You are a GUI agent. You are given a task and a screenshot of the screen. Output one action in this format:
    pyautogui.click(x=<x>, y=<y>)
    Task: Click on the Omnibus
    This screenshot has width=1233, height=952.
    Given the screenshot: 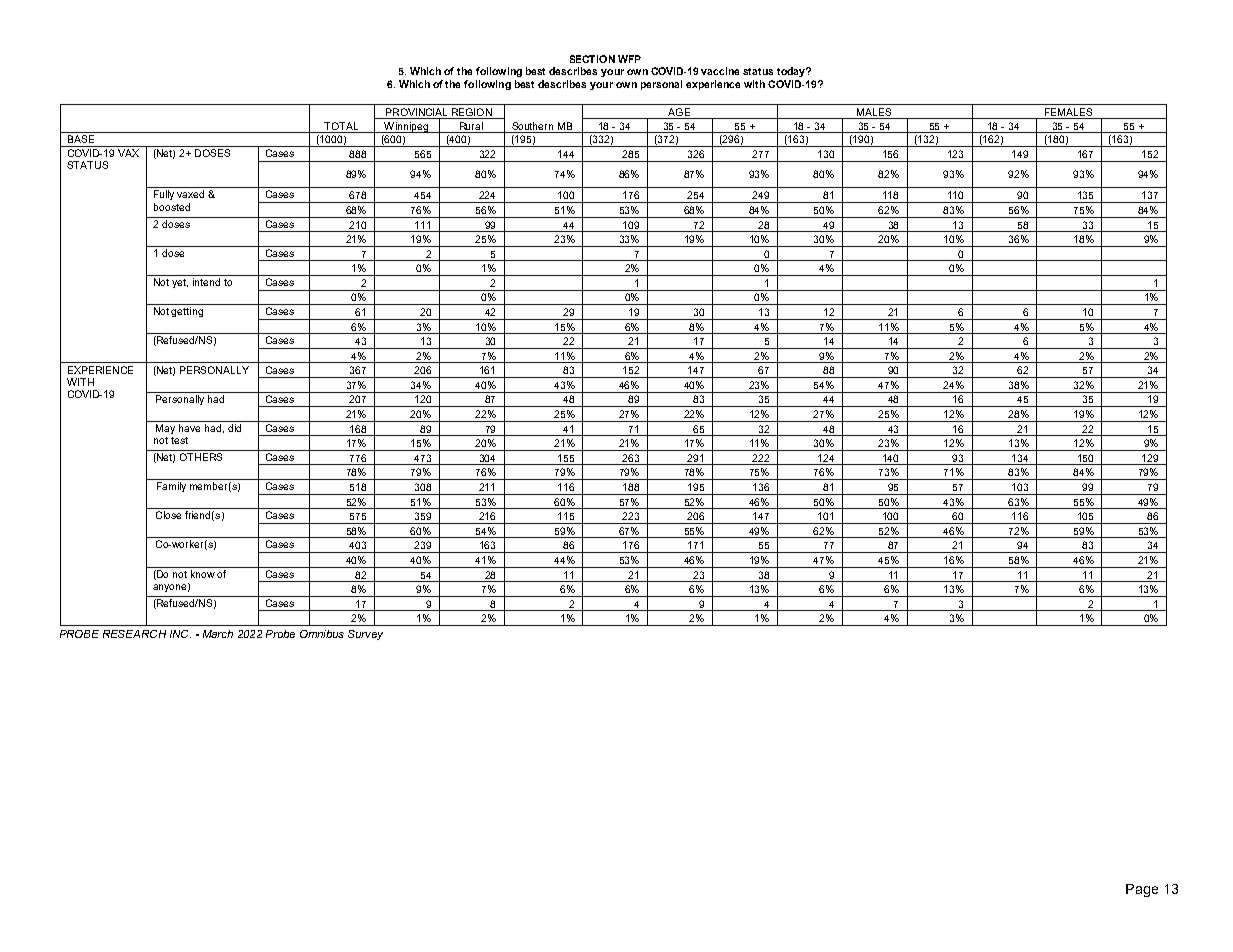 What is the action you would take?
    pyautogui.click(x=322, y=634)
